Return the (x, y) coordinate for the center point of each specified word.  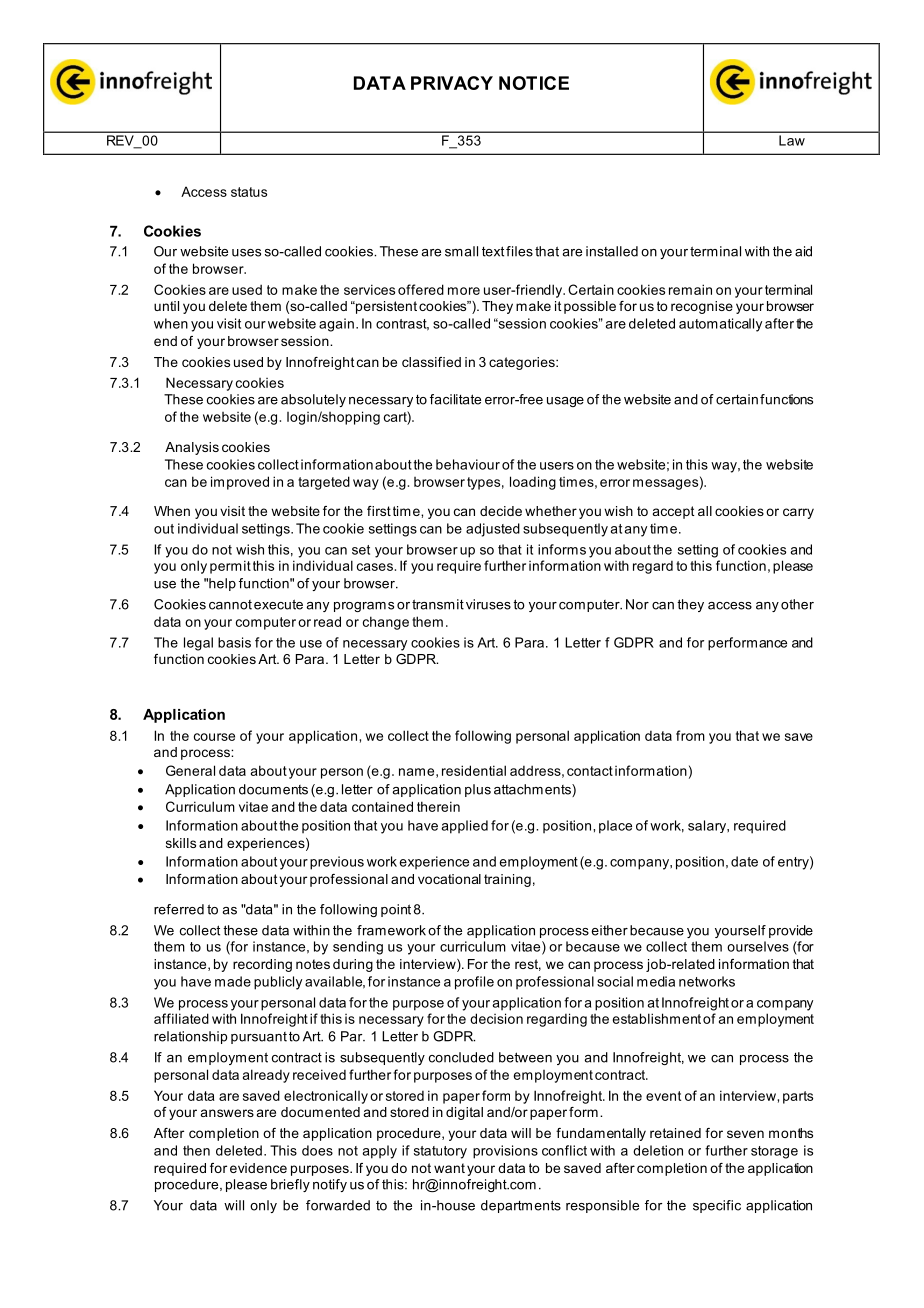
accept (674, 512)
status (249, 192)
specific (717, 1206)
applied (464, 827)
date (744, 861)
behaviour (468, 464)
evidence (258, 1168)
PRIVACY (452, 83)
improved (240, 483)
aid (803, 251)
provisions (505, 1152)
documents (273, 789)
